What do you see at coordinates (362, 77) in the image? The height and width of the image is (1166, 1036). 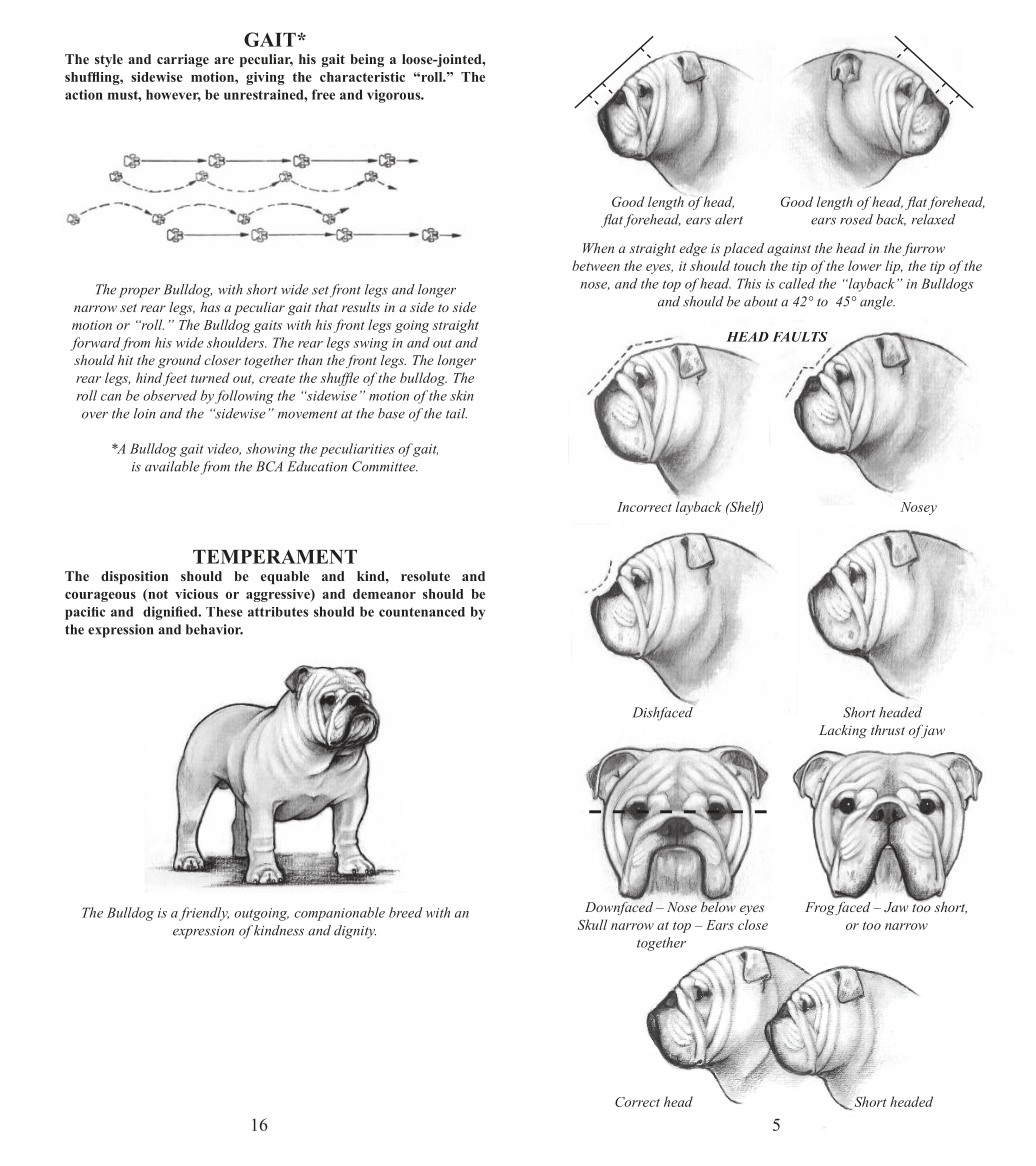 I see `characteristic` at bounding box center [362, 77].
